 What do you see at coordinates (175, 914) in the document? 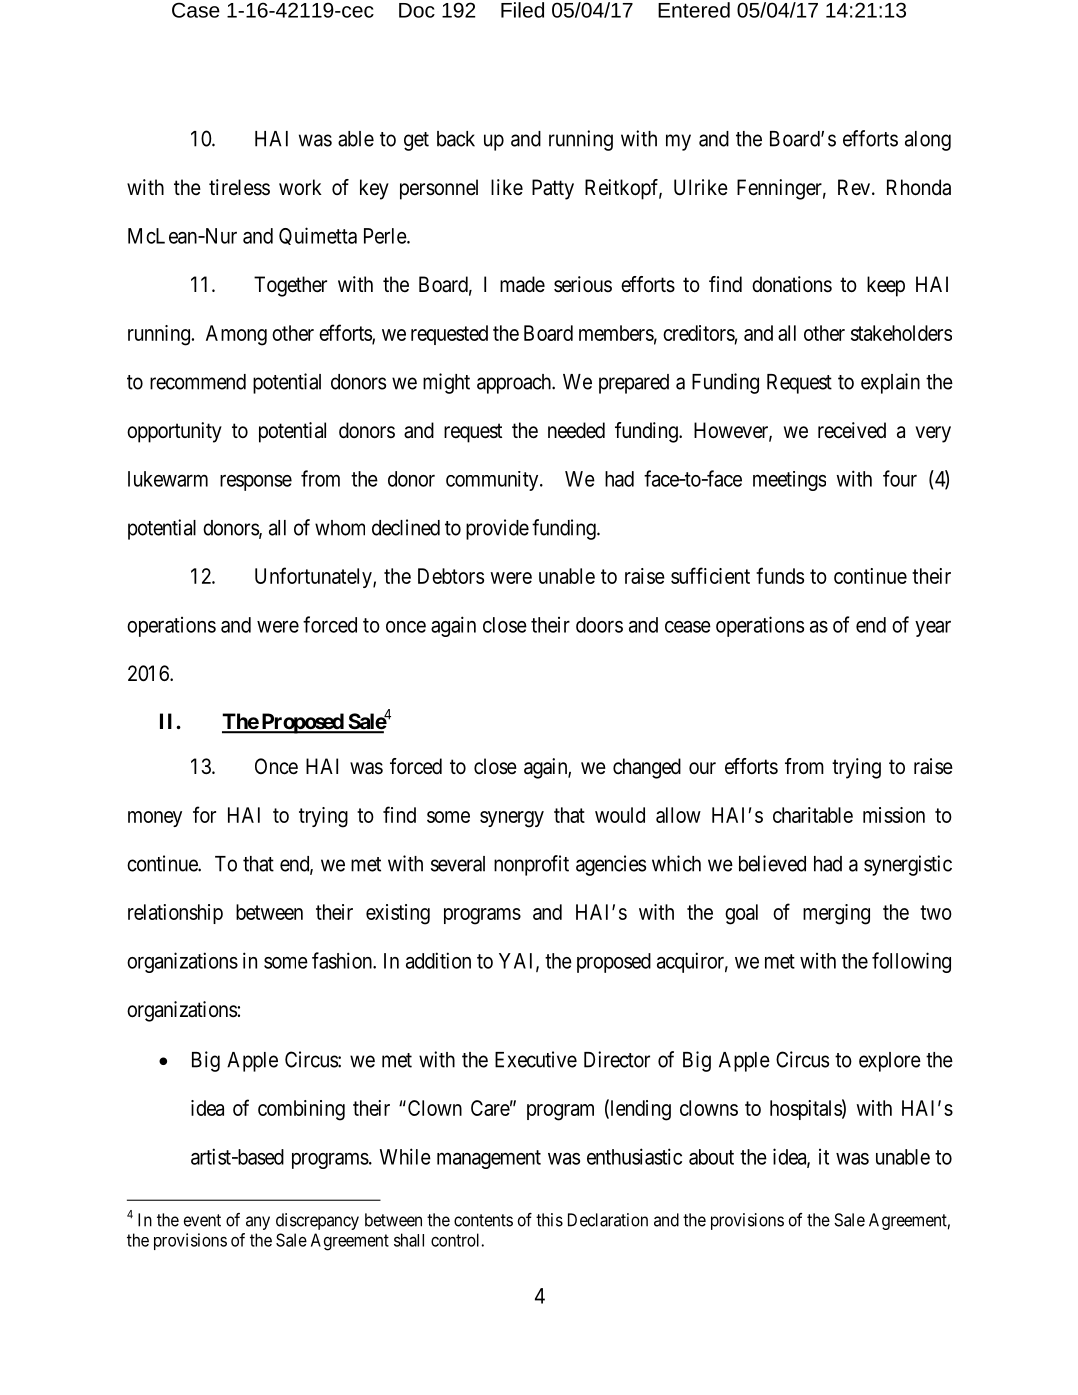
I see `relationship` at bounding box center [175, 914].
